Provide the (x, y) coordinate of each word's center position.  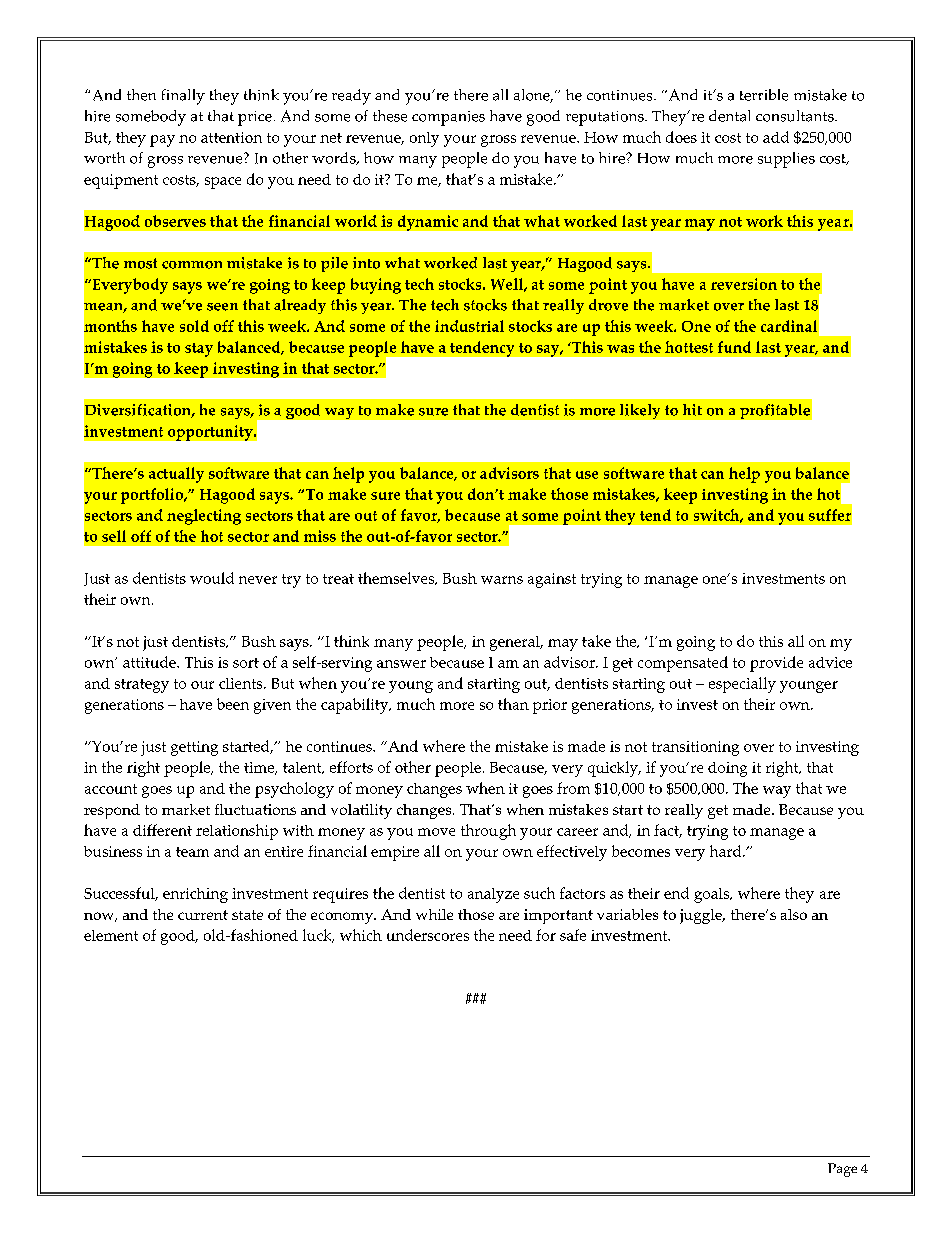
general (516, 643)
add (776, 137)
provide (776, 664)
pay (162, 141)
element (111, 935)
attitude (150, 662)
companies (448, 118)
